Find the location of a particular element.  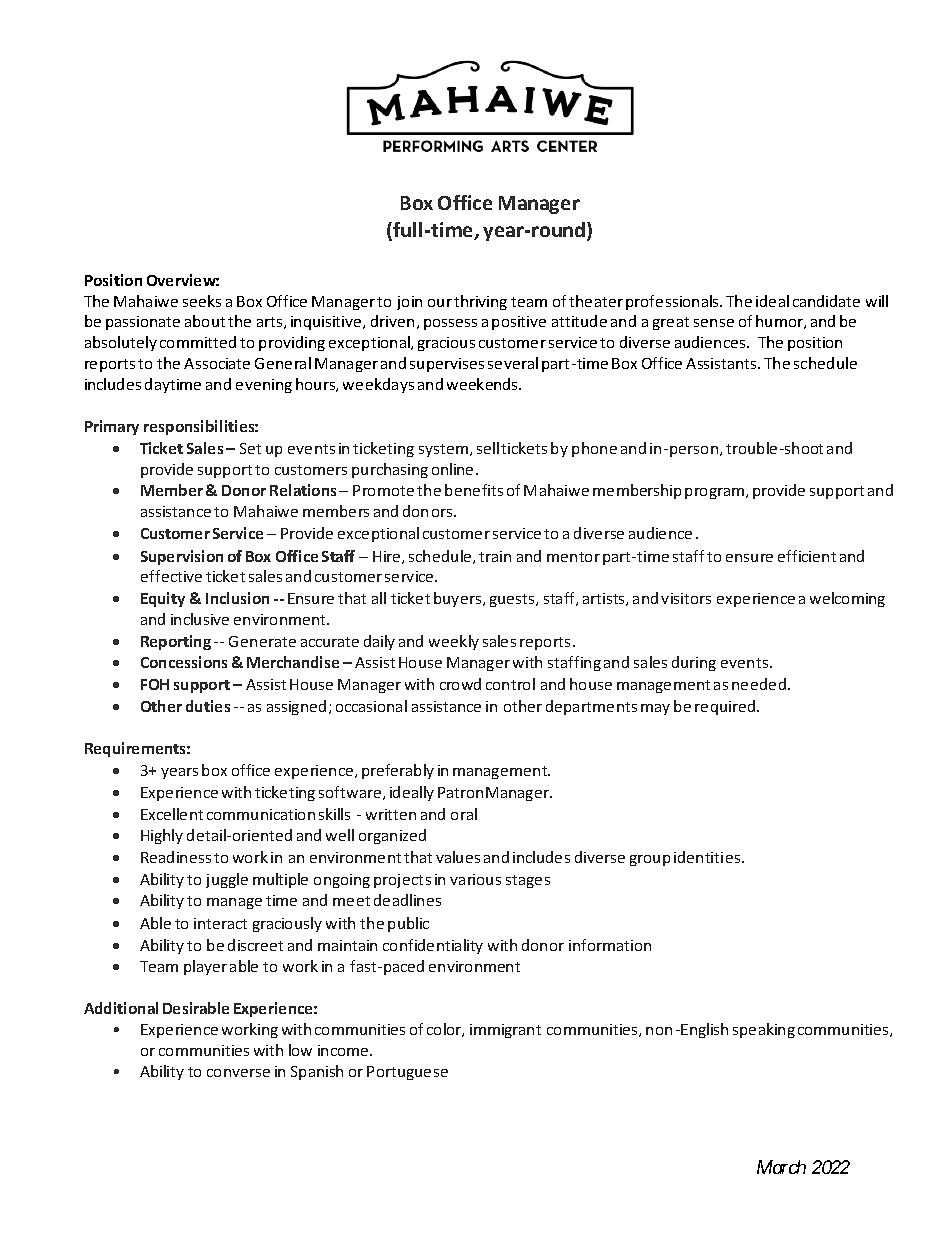

control is located at coordinates (510, 684).
